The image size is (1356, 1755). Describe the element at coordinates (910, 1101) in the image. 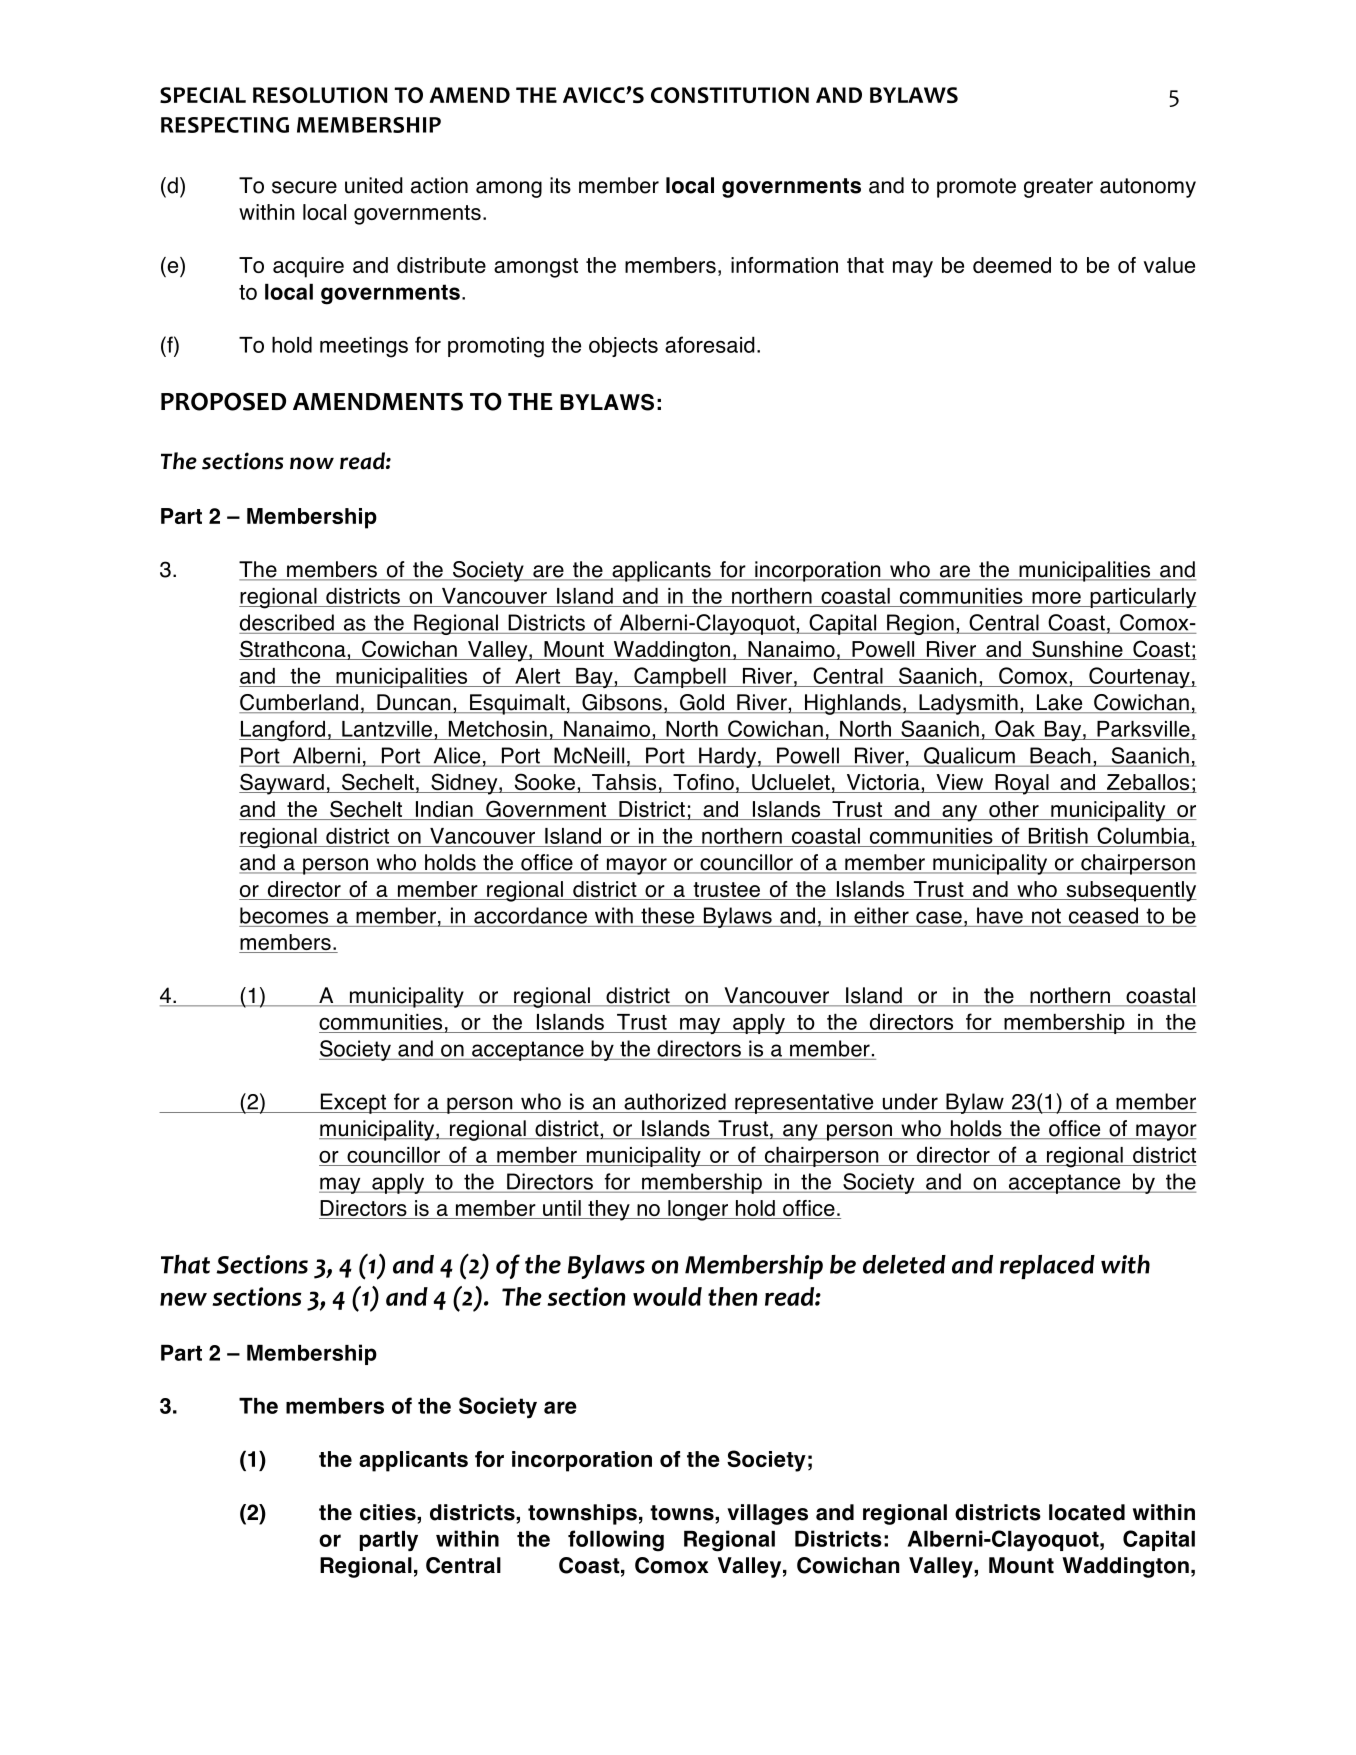

I see `under` at that location.
